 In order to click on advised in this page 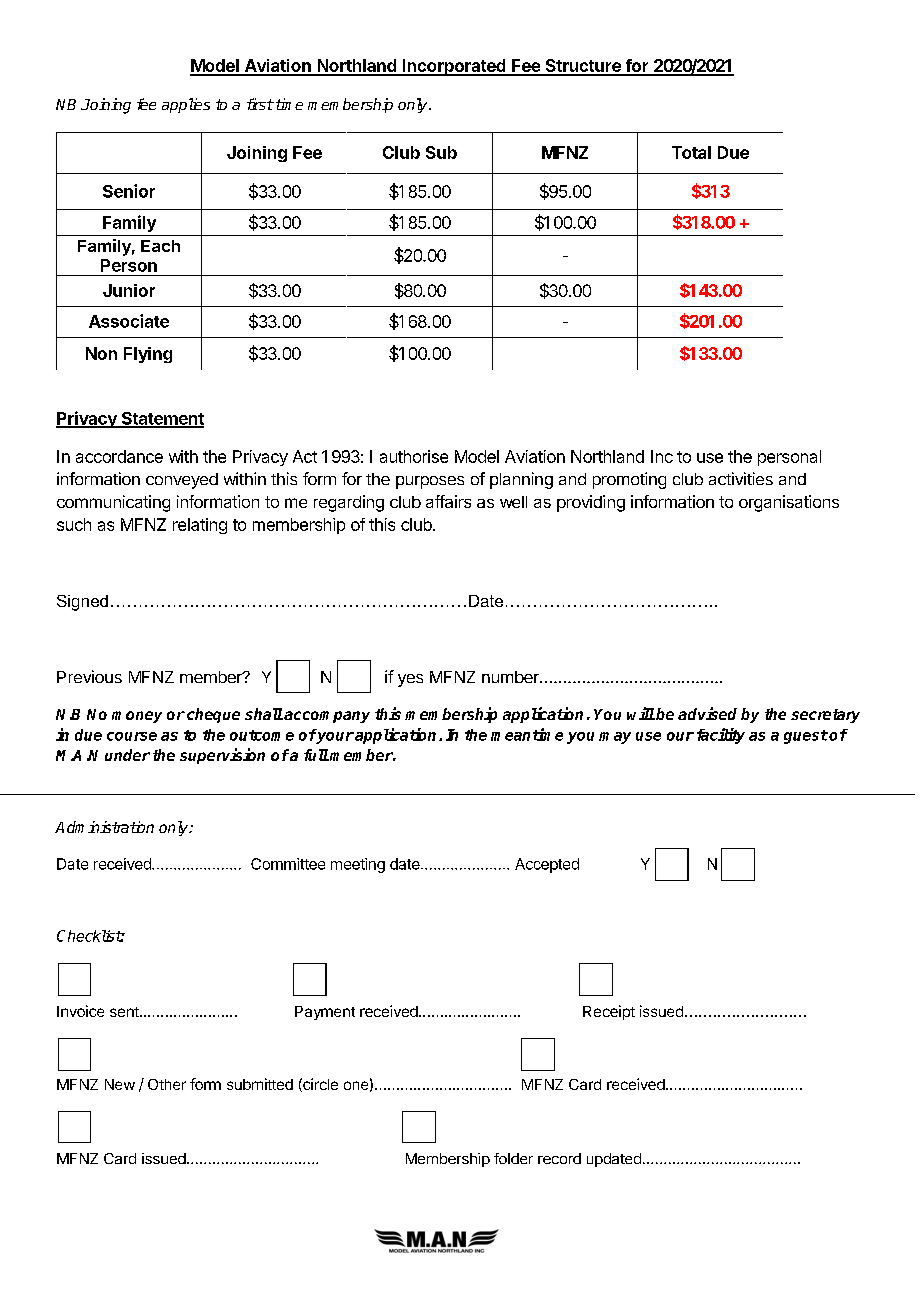, I will do `click(707, 713)`.
